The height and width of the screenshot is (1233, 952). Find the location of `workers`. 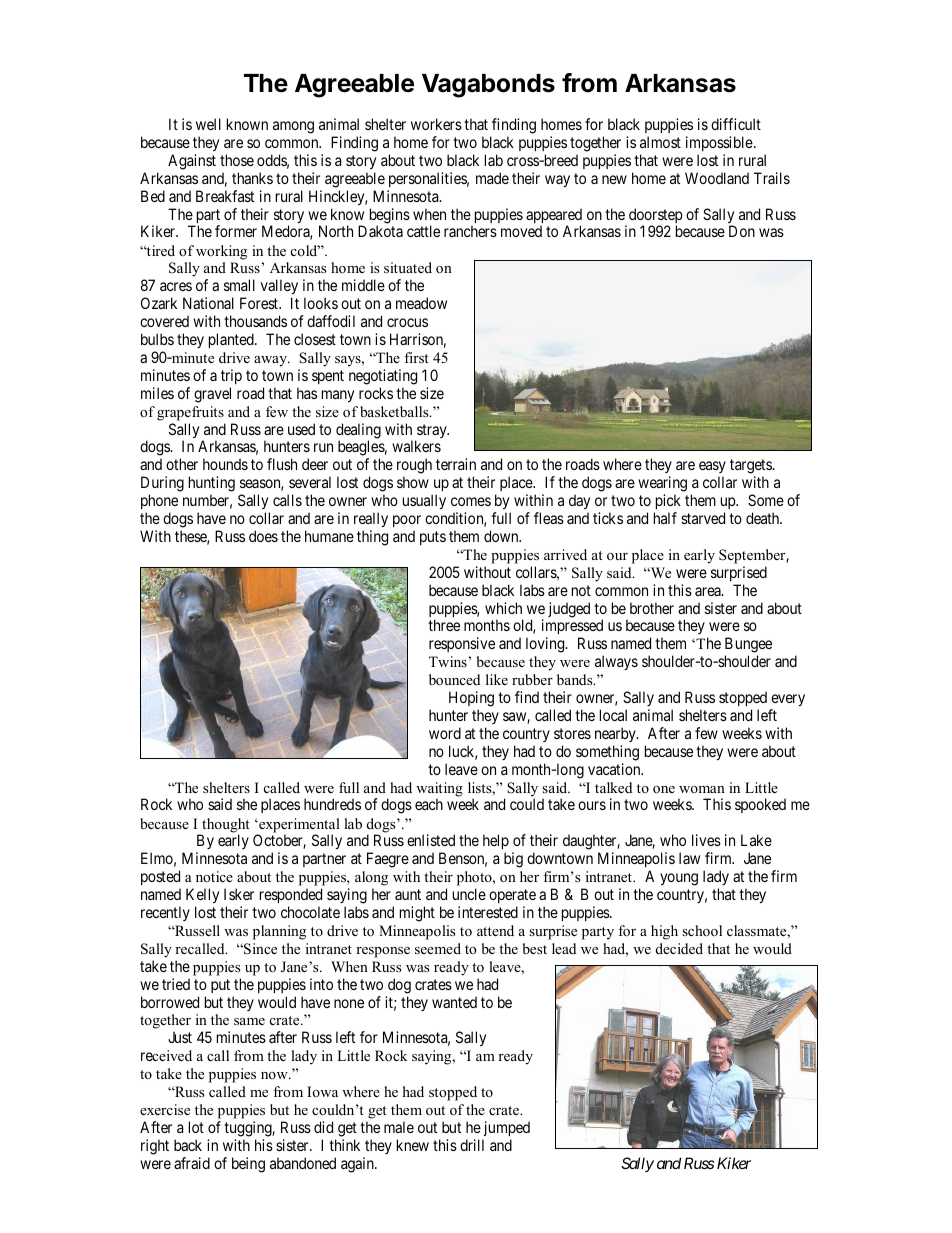

workers is located at coordinates (436, 124).
